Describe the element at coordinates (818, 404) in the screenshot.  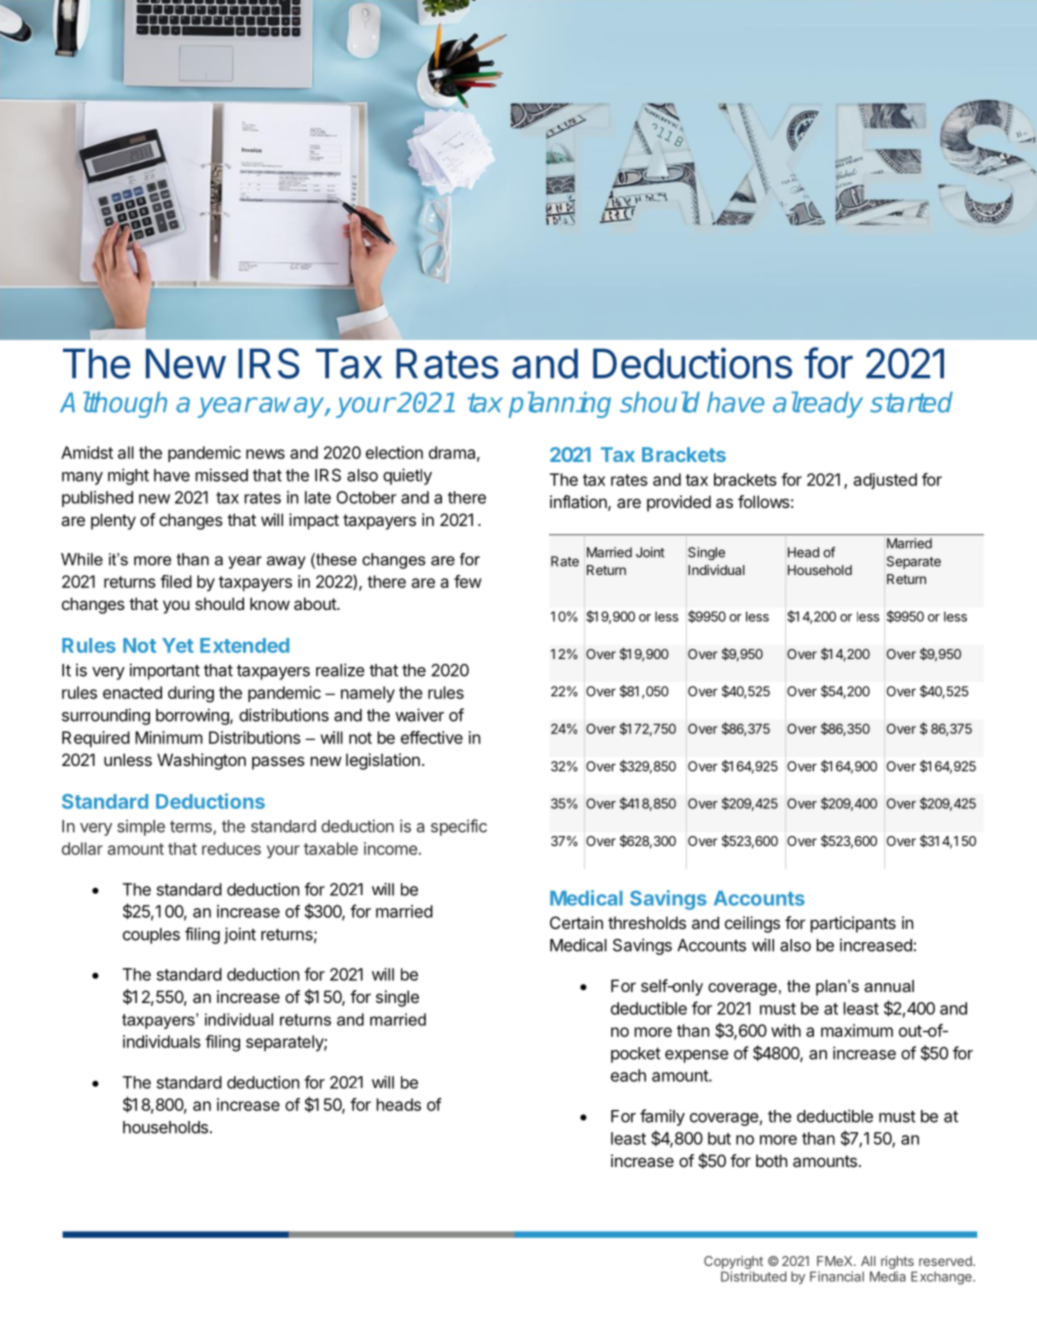
I see `already` at that location.
